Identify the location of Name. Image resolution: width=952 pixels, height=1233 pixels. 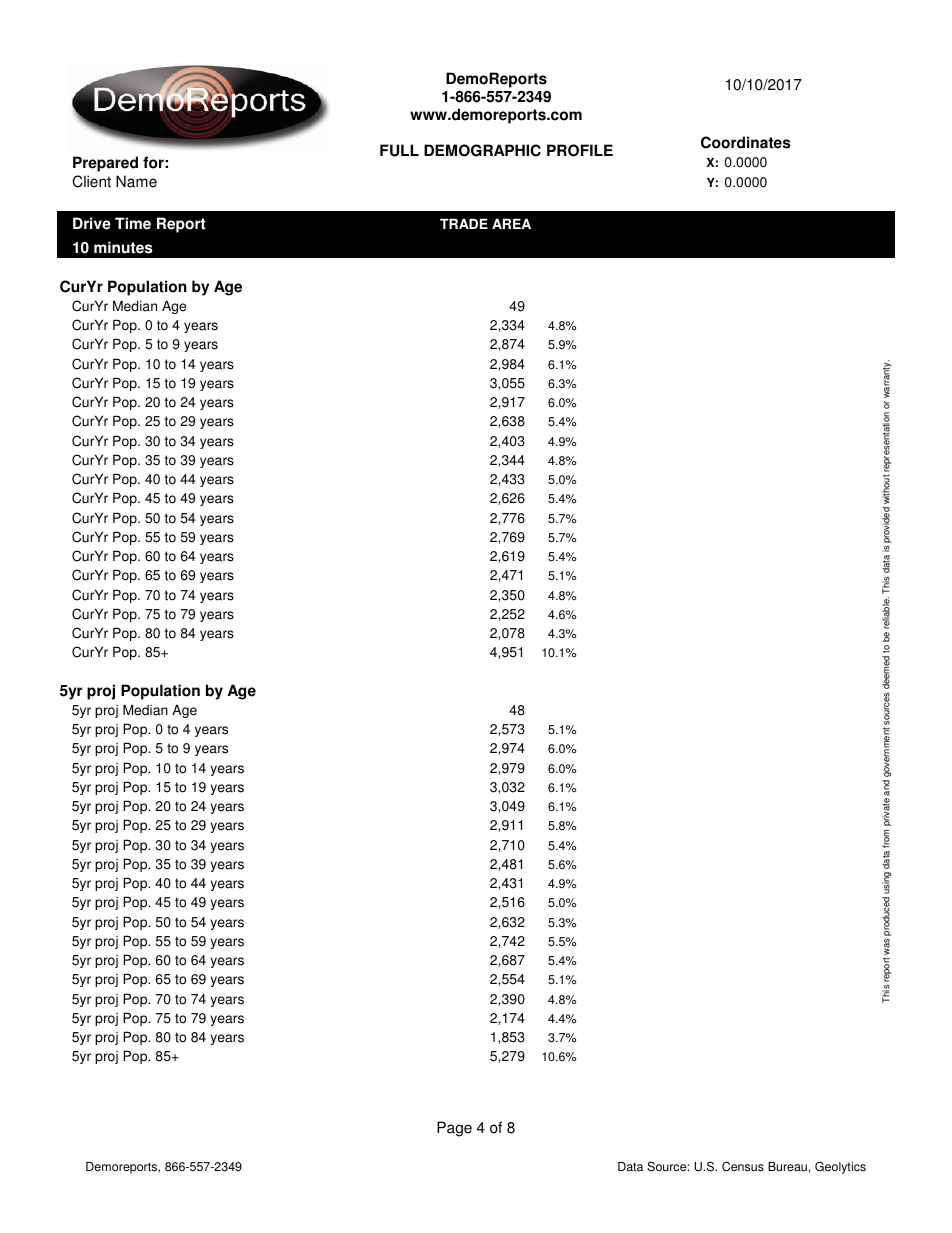
(136, 181).
